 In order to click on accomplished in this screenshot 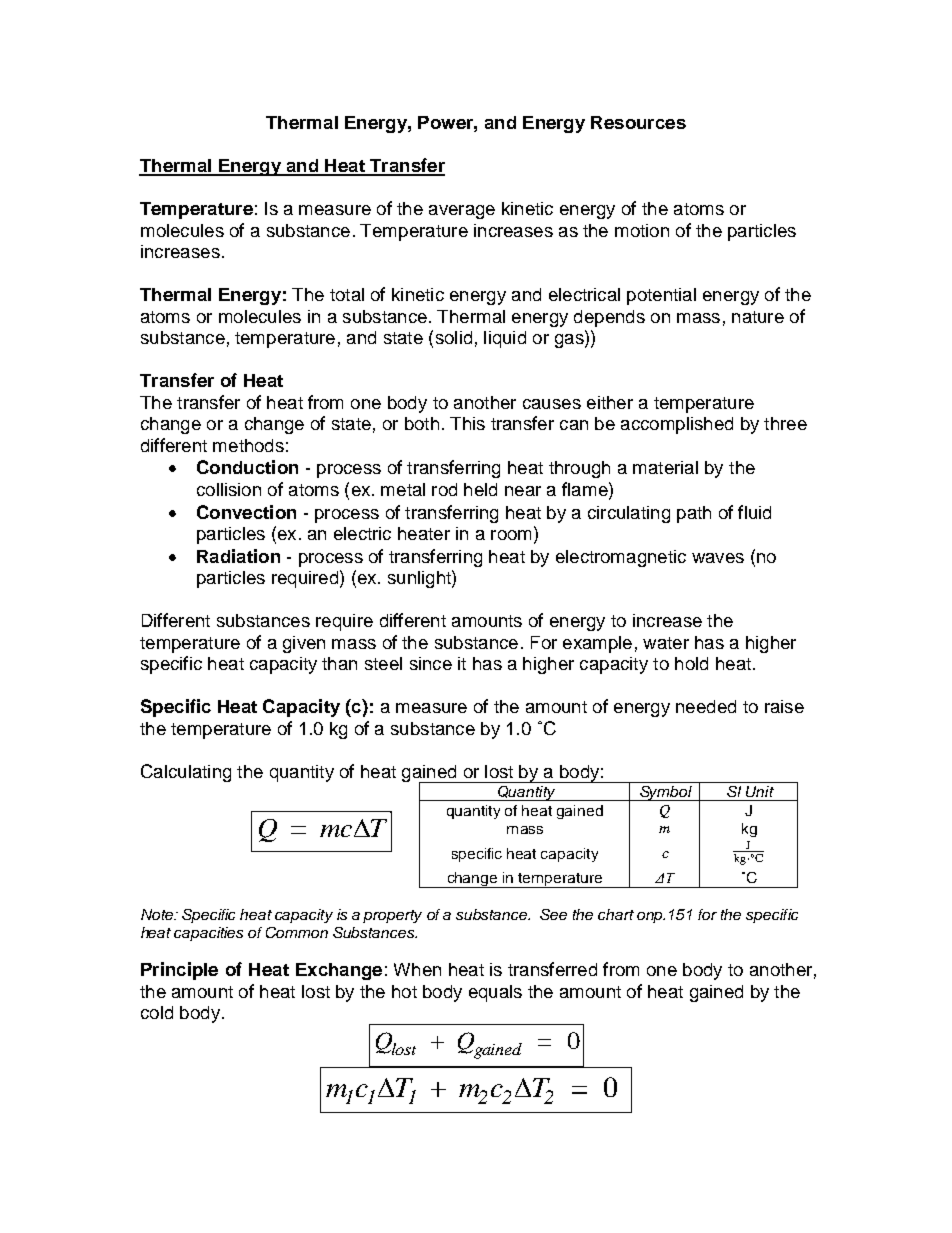, I will do `click(677, 425)`.
